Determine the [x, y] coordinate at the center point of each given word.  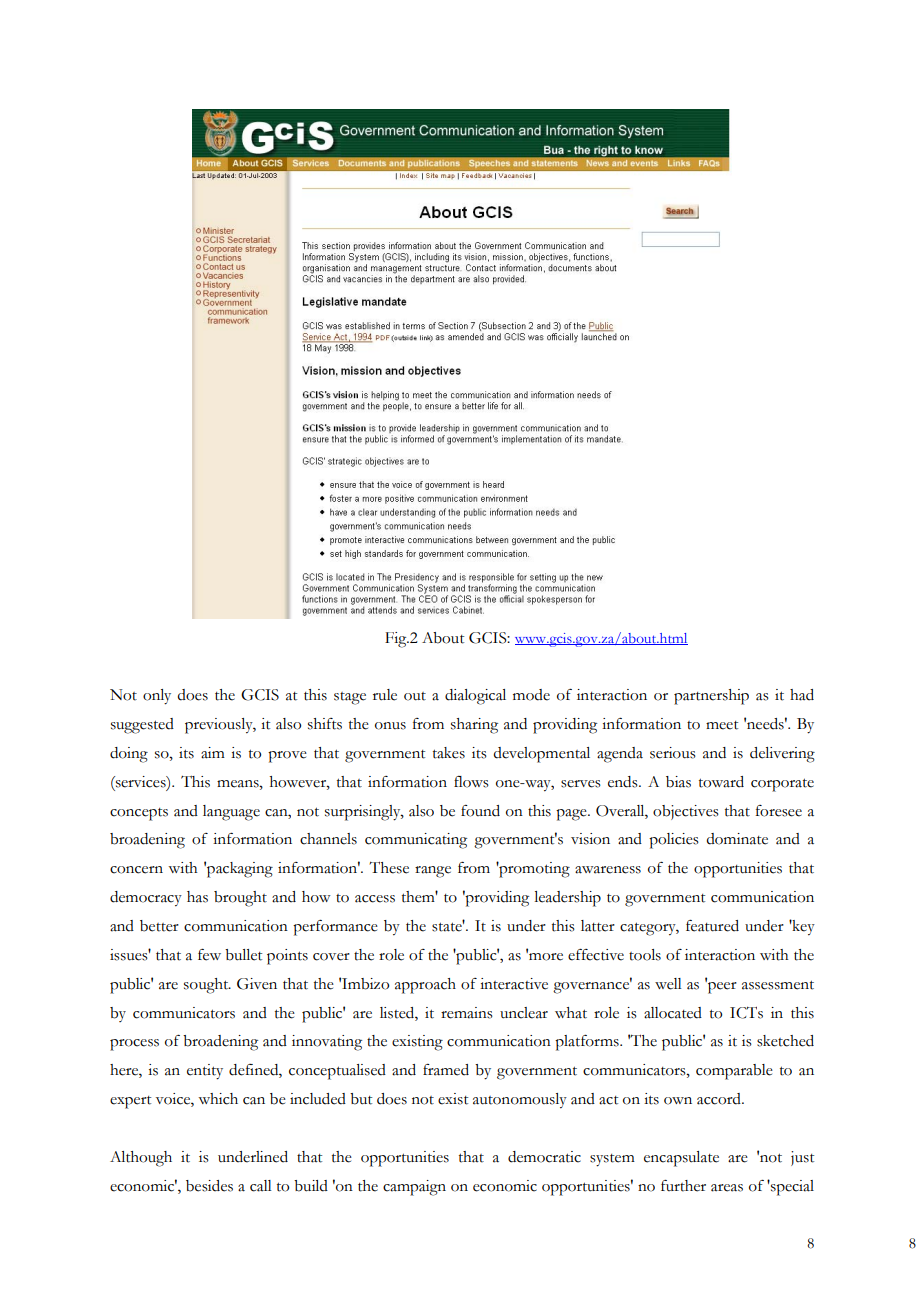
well [668, 984]
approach [425, 986]
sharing [474, 726]
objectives [686, 812]
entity [205, 1072]
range [433, 872]
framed [446, 1070]
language [231, 813]
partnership [711, 697]
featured [712, 926]
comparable [734, 1072]
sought [207, 986]
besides [209, 1186]
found [480, 811]
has [197, 897]
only [157, 697]
